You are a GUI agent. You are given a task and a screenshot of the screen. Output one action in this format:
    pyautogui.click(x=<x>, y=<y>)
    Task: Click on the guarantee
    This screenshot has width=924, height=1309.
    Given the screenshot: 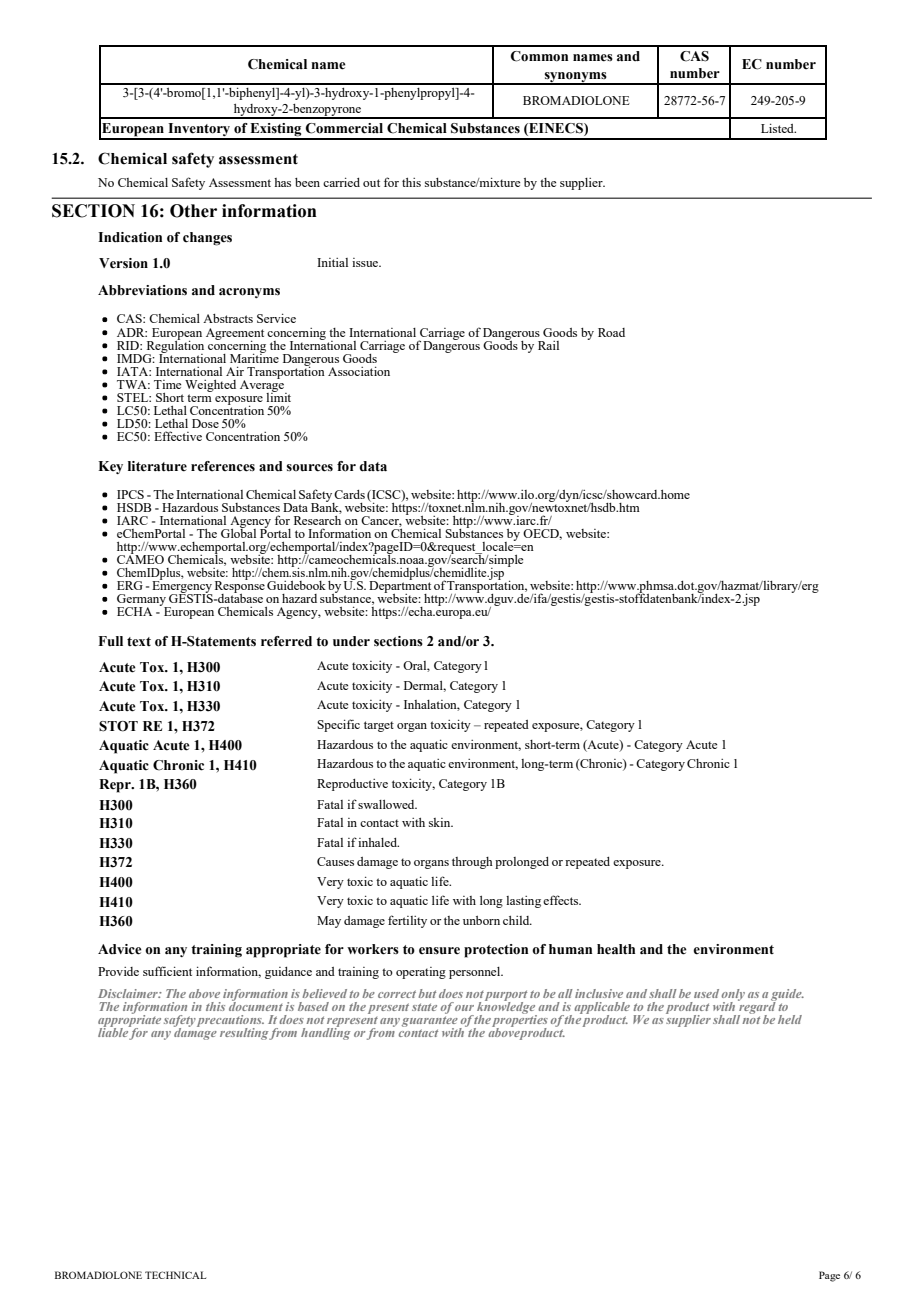 What is the action you would take?
    pyautogui.click(x=431, y=1022)
